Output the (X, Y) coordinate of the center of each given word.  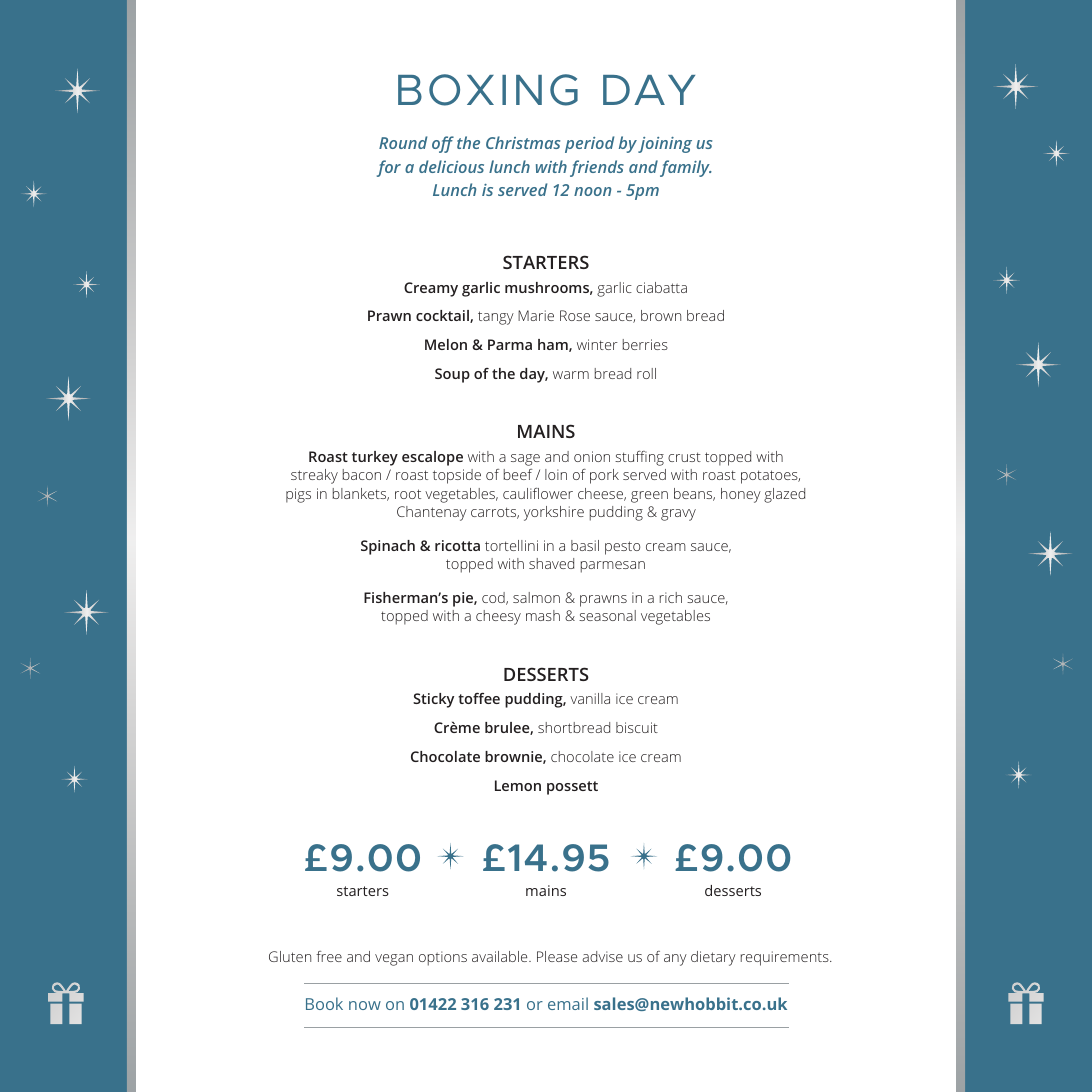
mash (543, 615)
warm (571, 375)
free (329, 956)
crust (684, 457)
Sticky (433, 700)
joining (665, 145)
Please (557, 956)
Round (403, 142)
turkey (375, 458)
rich (671, 597)
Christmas (523, 142)
